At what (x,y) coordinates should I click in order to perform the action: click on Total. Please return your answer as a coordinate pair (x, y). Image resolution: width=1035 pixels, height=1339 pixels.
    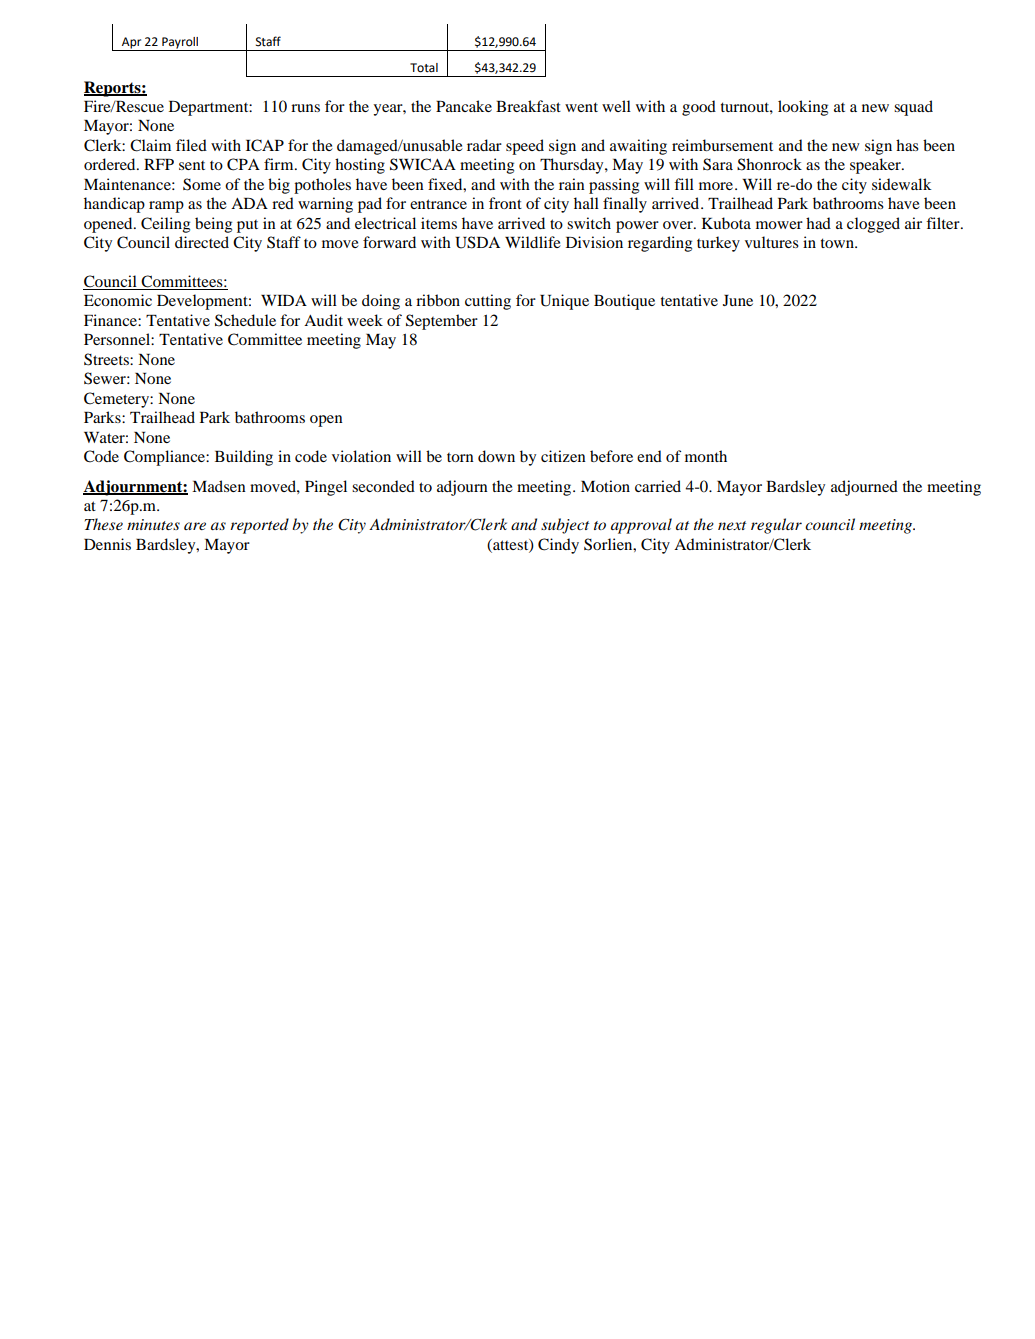
    Looking at the image, I should click on (424, 68).
